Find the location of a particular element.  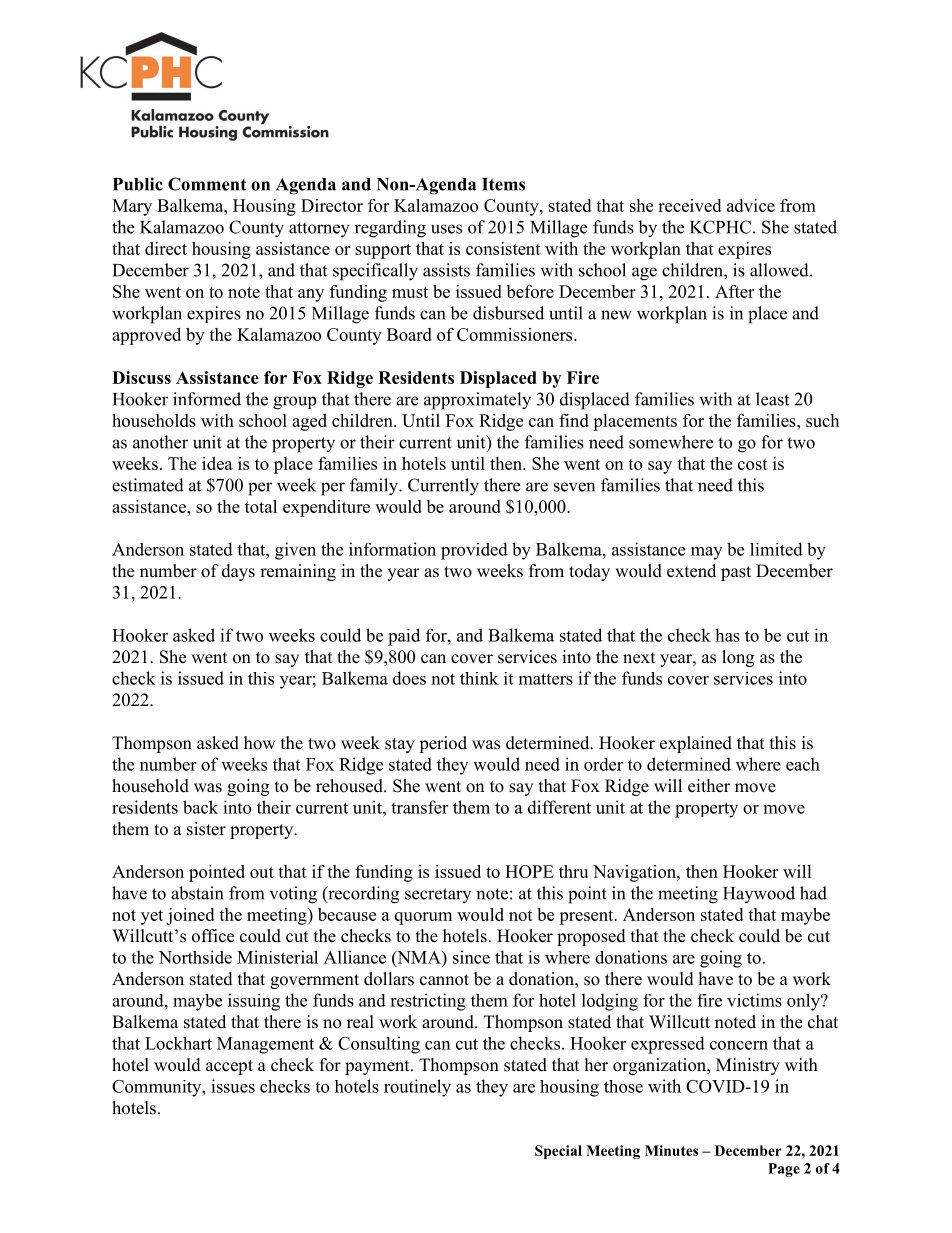

uses is located at coordinates (446, 229).
